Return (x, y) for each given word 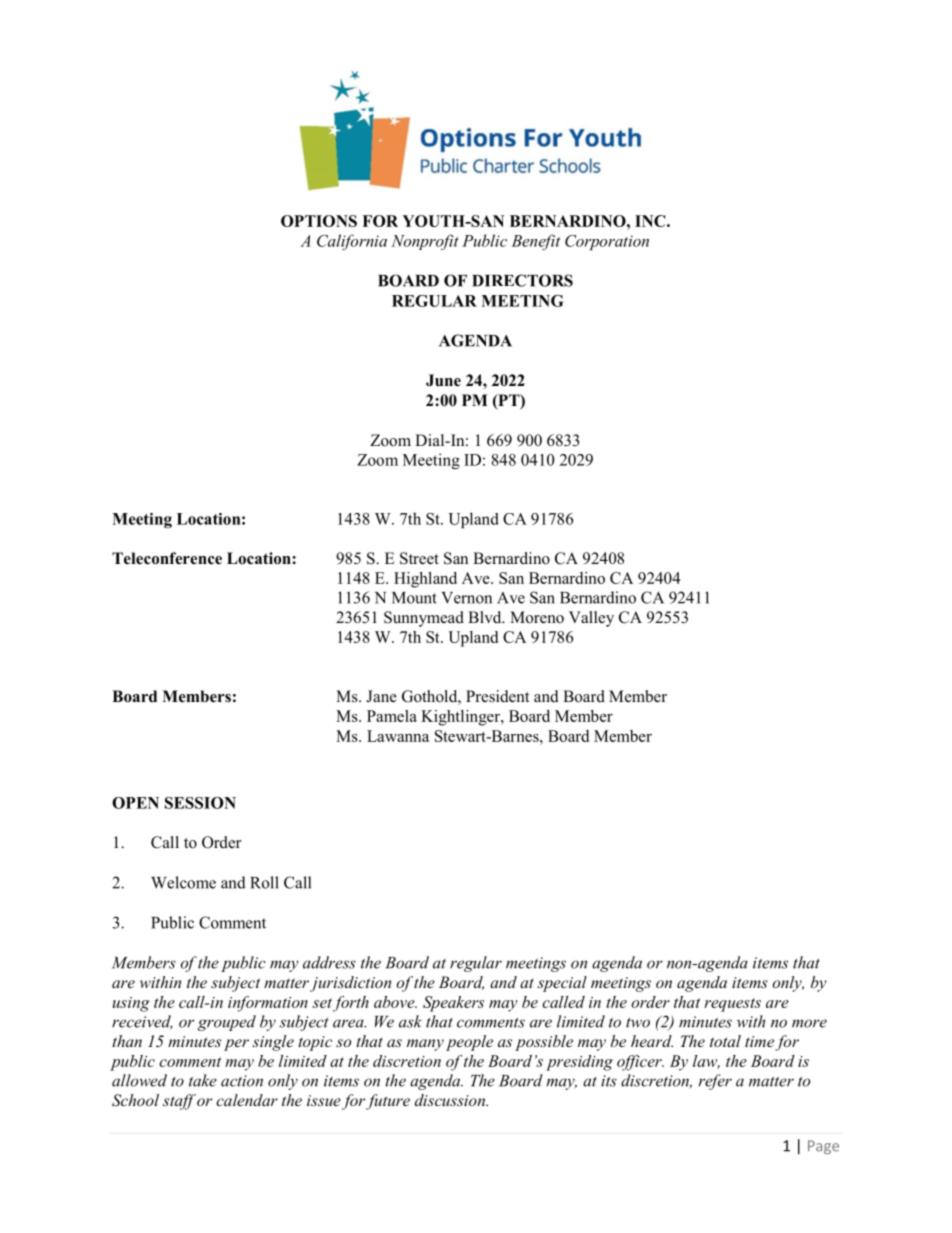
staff (179, 1102)
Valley (591, 619)
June (443, 380)
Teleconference (167, 558)
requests (732, 1005)
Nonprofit (425, 242)
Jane (381, 696)
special (562, 984)
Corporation (607, 242)
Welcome (183, 882)
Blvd (486, 617)
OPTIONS (319, 221)
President (497, 696)
